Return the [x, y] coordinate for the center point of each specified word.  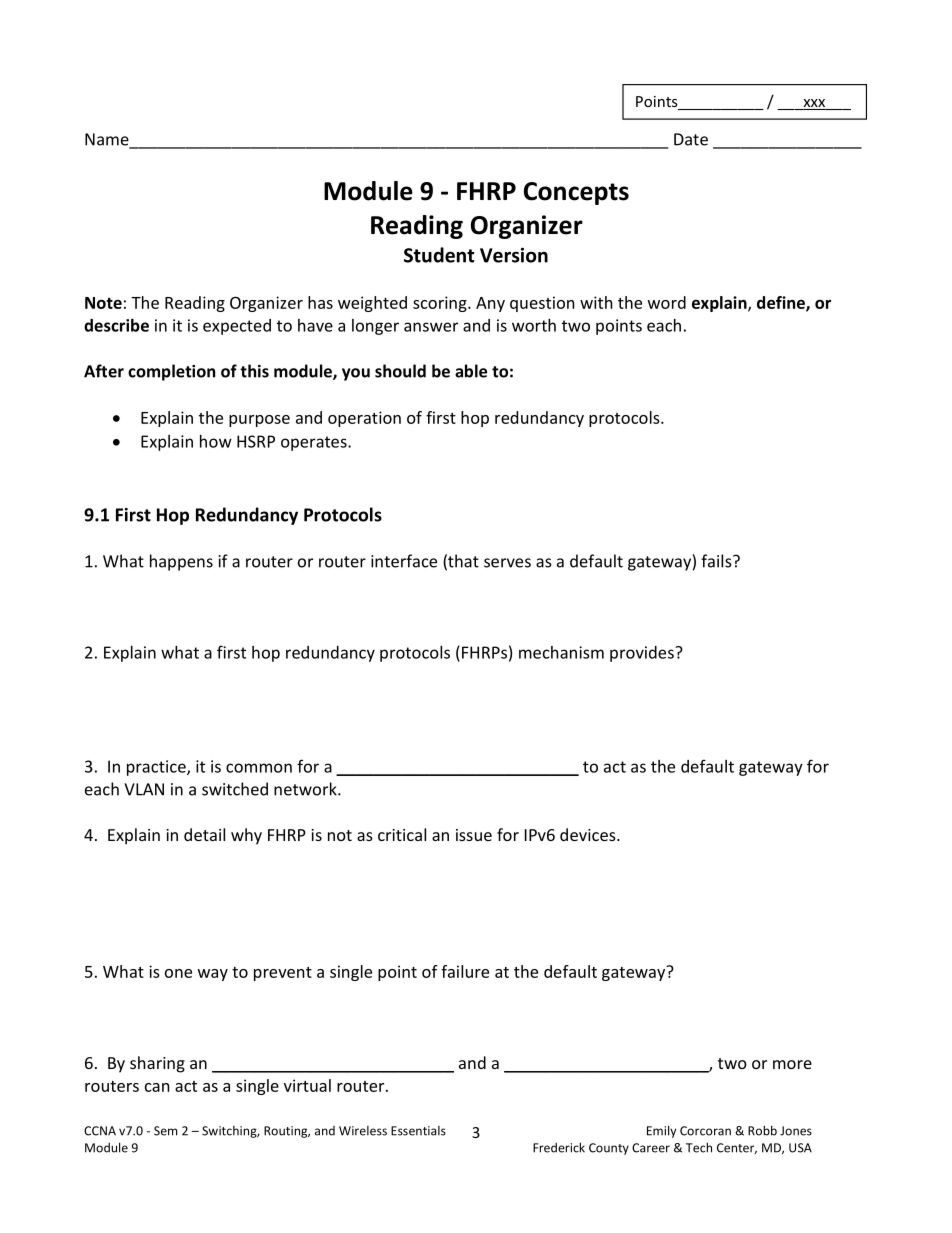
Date [691, 139]
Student [439, 255]
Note [103, 303]
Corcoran [705, 1131]
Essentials [418, 1131]
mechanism [561, 652]
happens [181, 562]
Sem [165, 1131]
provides [643, 654]
